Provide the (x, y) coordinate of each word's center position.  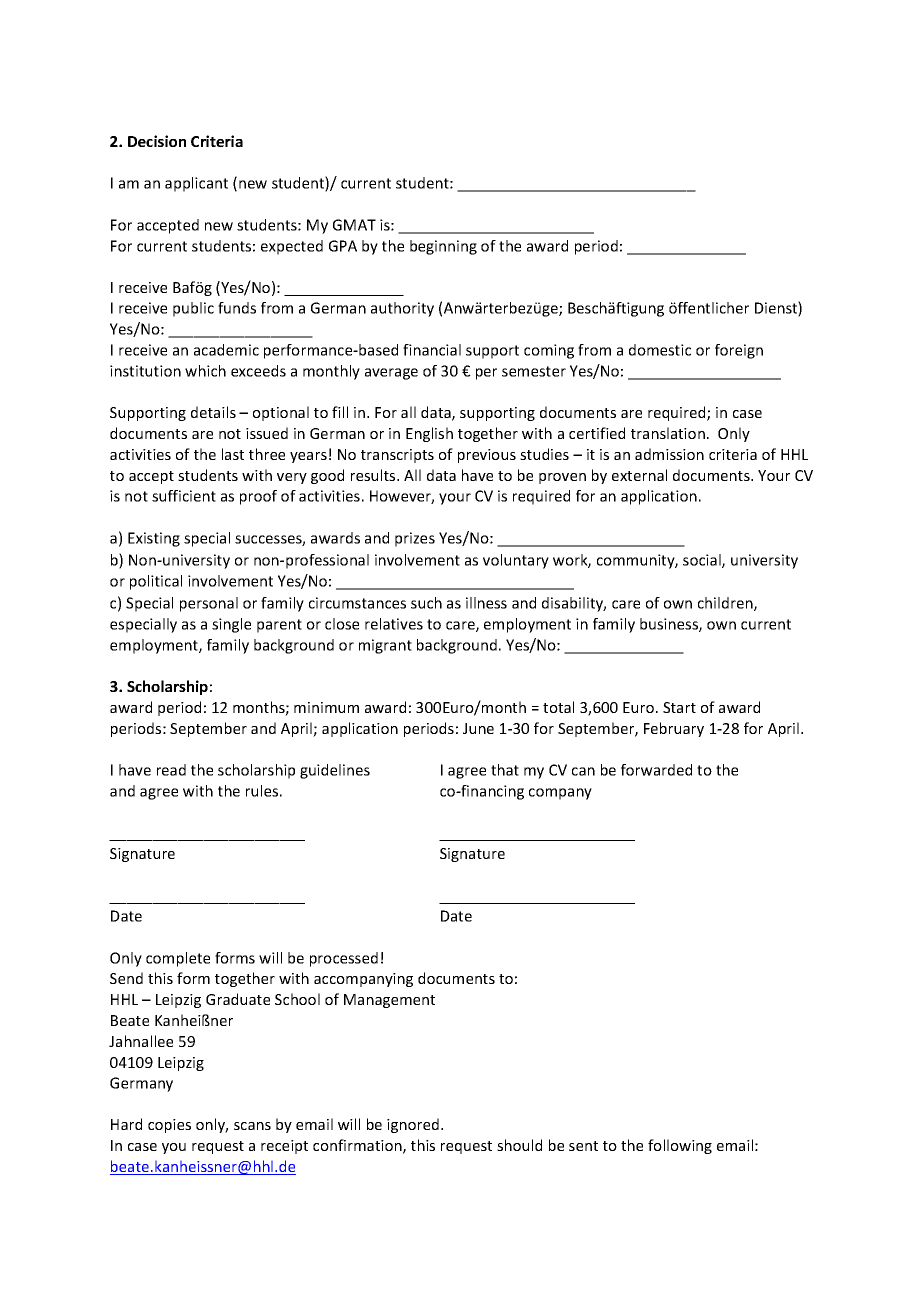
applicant (196, 184)
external (639, 475)
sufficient (184, 496)
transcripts (397, 456)
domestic (660, 350)
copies (169, 1126)
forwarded (656, 770)
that (505, 770)
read (171, 770)
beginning (443, 247)
